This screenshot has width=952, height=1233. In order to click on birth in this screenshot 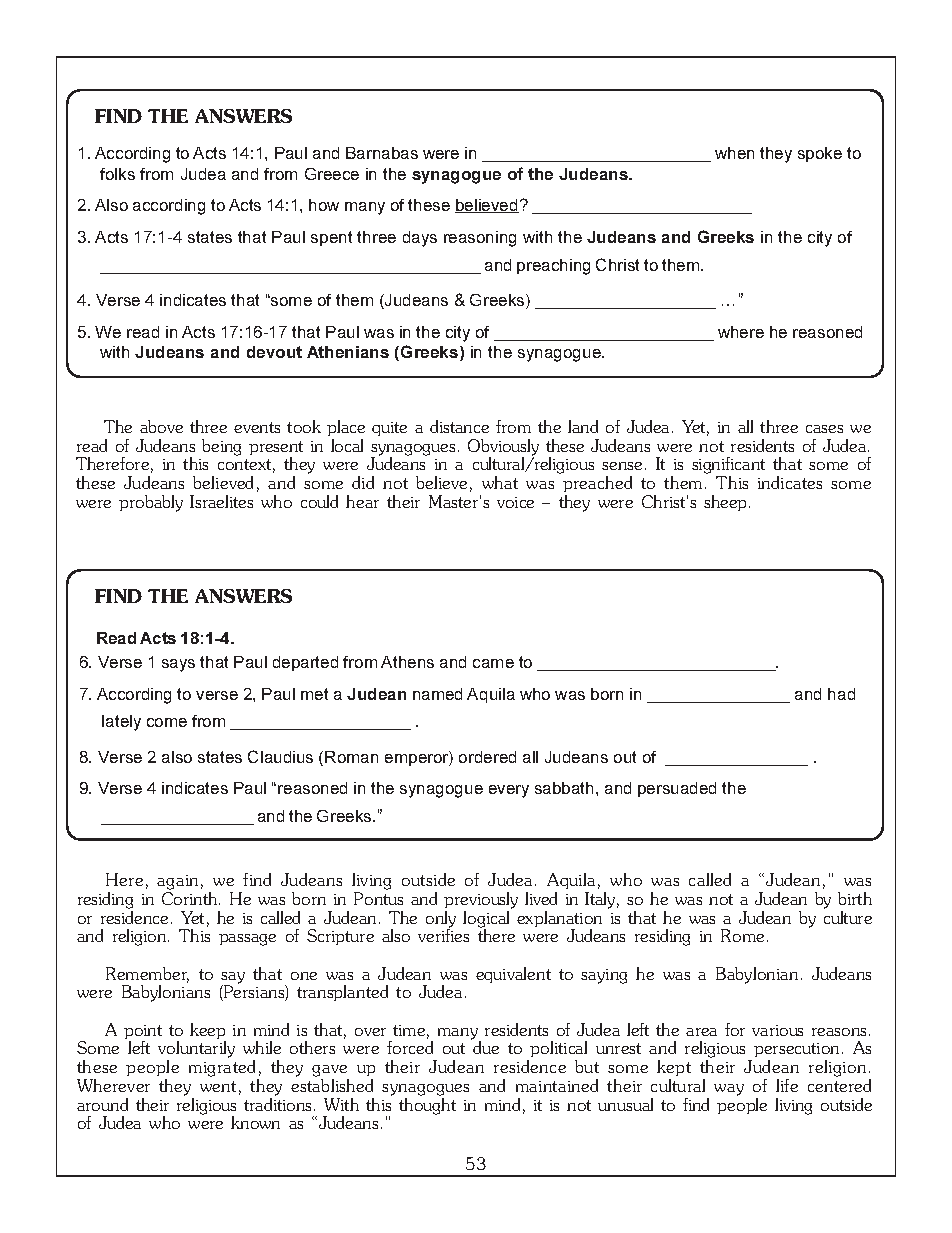, I will do `click(855, 898)`.
